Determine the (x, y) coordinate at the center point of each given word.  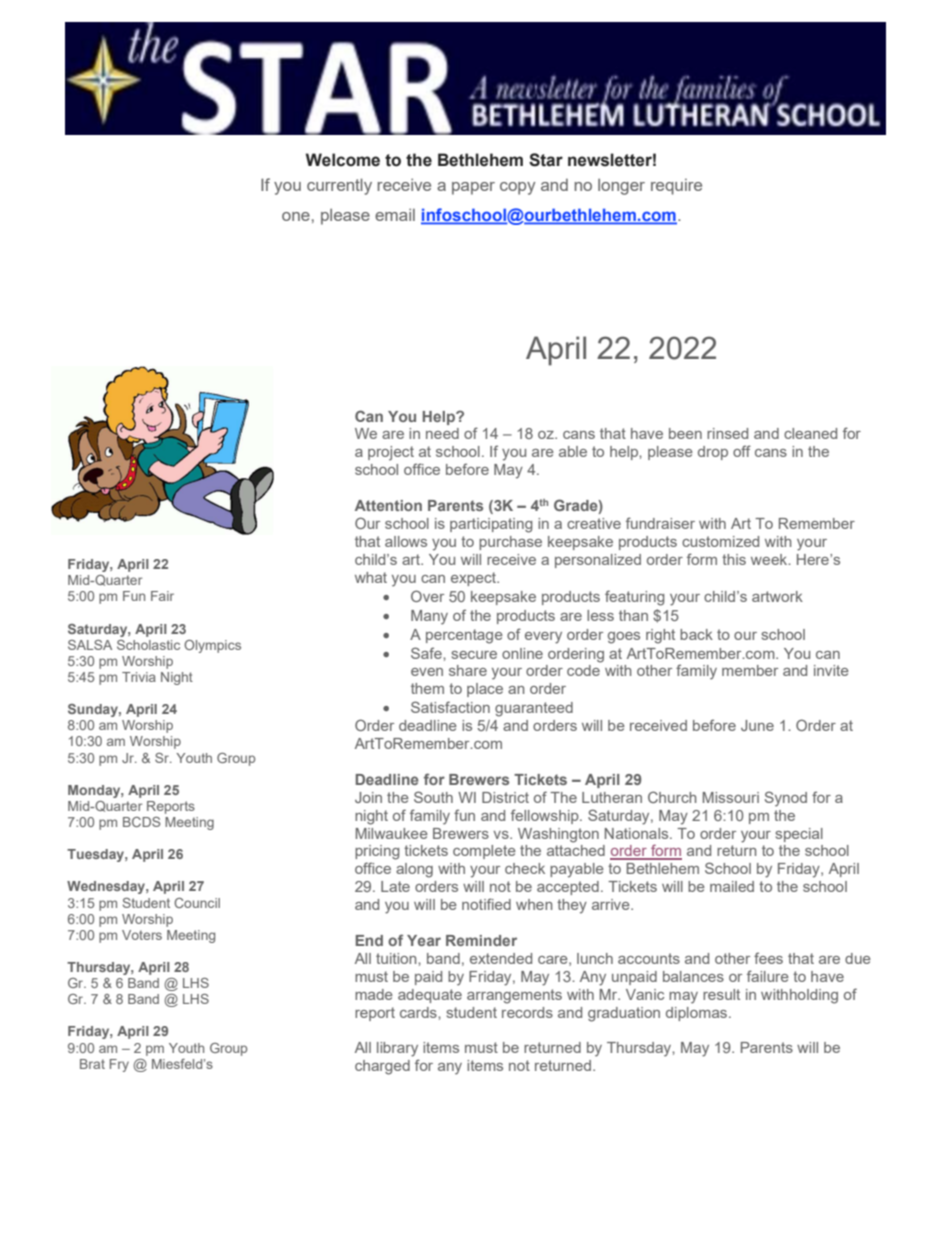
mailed (732, 886)
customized (720, 541)
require (676, 187)
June (757, 725)
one (296, 216)
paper (473, 188)
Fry (119, 1065)
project (391, 453)
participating (491, 525)
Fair (162, 596)
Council (197, 903)
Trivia (139, 677)
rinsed (727, 433)
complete (484, 852)
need (442, 433)
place (485, 690)
